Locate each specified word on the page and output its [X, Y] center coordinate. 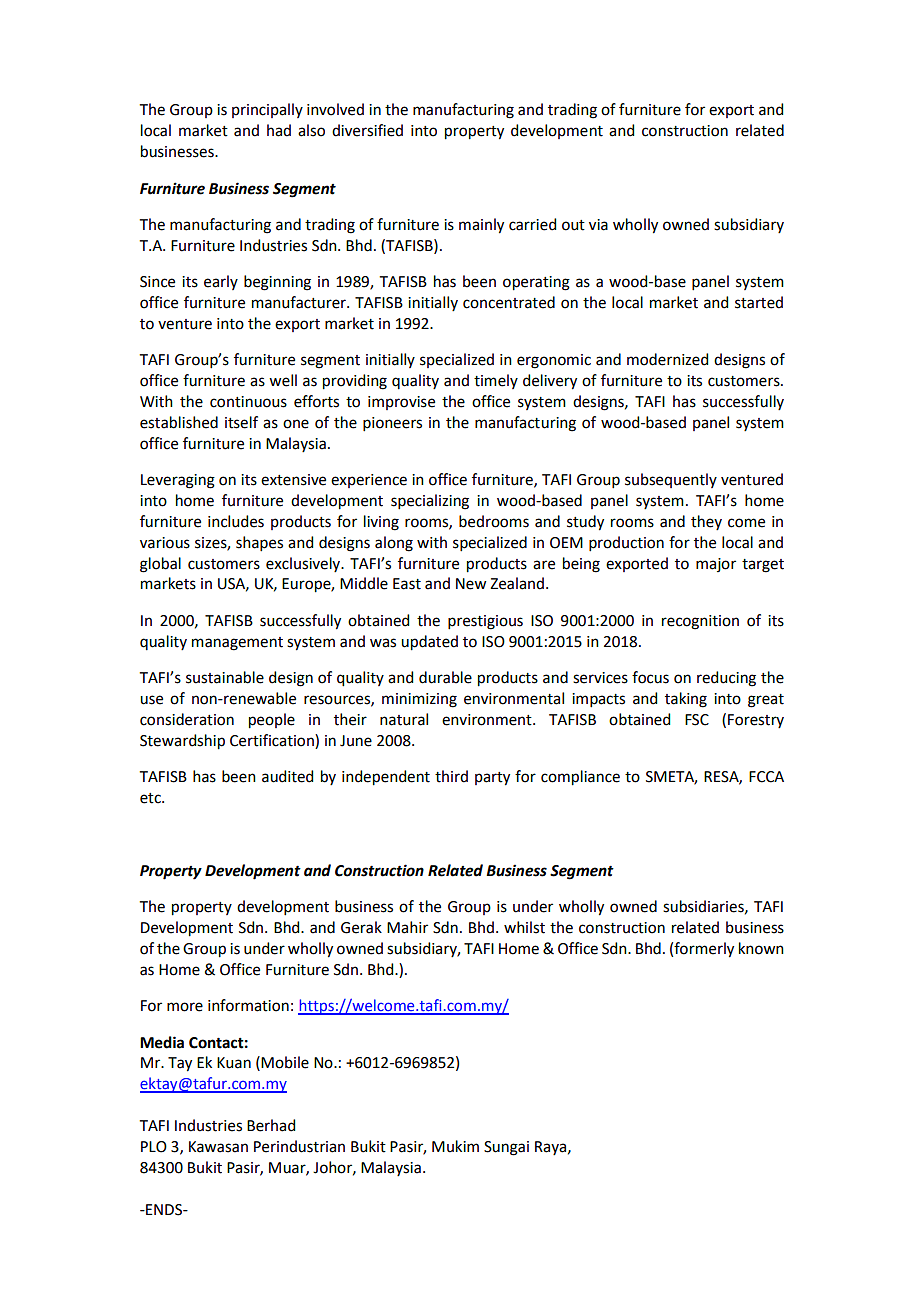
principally [267, 110]
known [761, 948]
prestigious [485, 622]
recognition [700, 622]
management [237, 644]
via [598, 225]
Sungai [506, 1148]
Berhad [271, 1125]
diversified [367, 130]
